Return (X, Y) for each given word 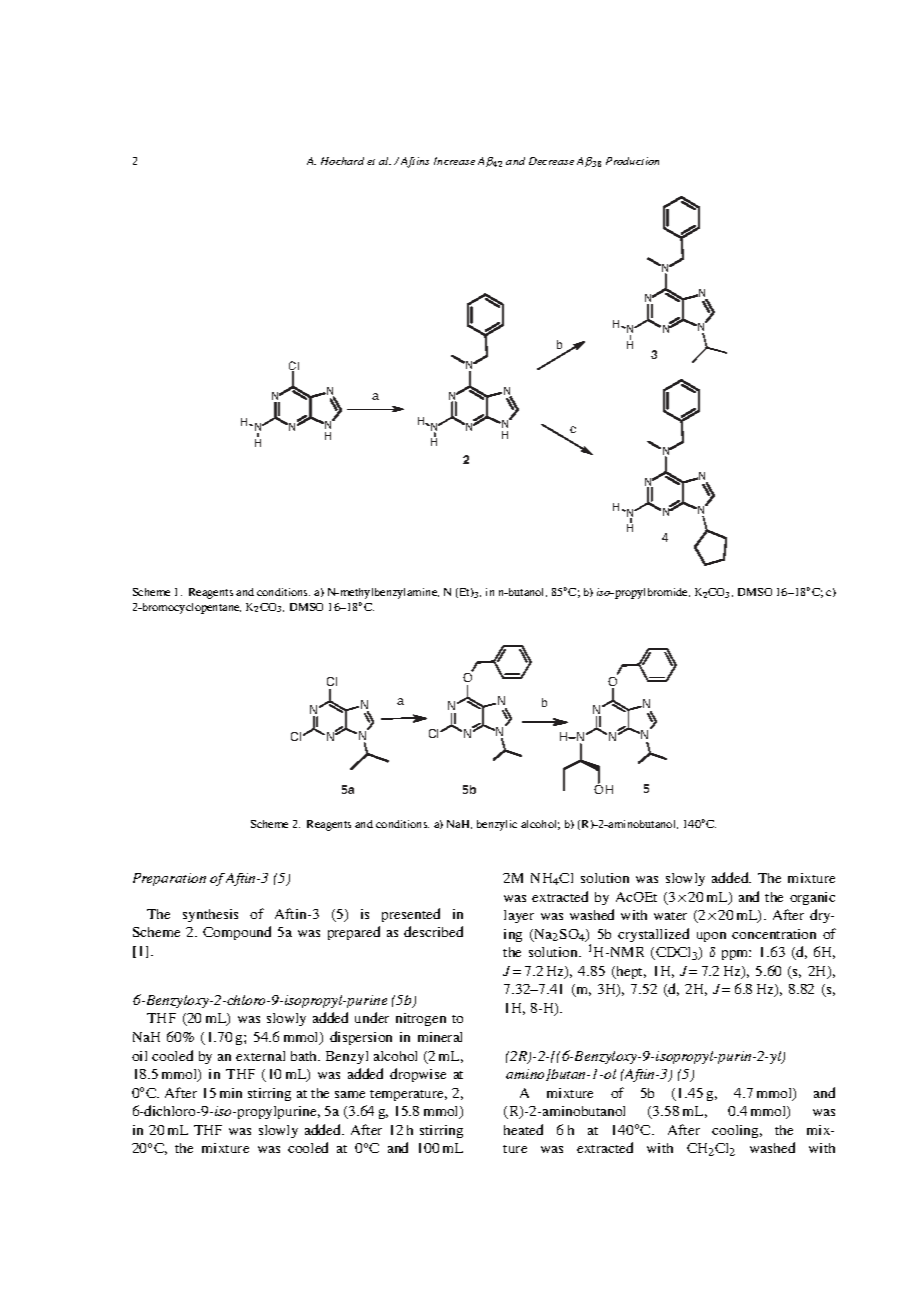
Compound (237, 933)
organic (812, 898)
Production (632, 161)
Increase (454, 161)
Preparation (169, 879)
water (670, 916)
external (260, 1056)
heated (523, 1129)
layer (519, 916)
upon (711, 937)
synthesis (210, 915)
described (433, 931)
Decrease (551, 161)
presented (411, 915)
